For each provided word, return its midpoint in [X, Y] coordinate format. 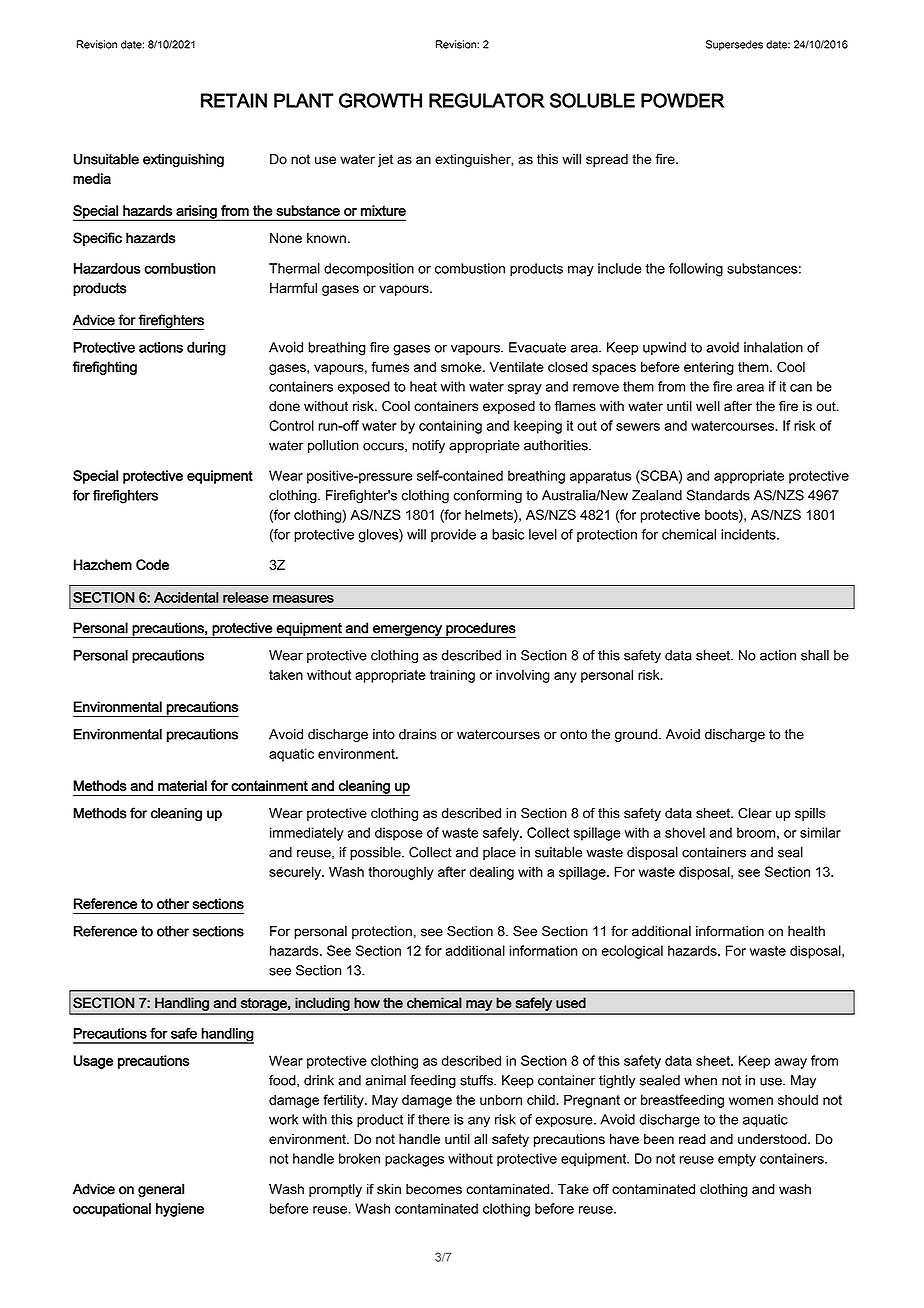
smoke [462, 367]
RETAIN [234, 100]
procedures [480, 630]
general [161, 1190]
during [206, 349]
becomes [434, 1189]
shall [815, 655]
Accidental [186, 597]
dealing [491, 873]
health [806, 931]
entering [709, 368]
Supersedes [734, 45]
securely [296, 873]
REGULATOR [487, 100]
